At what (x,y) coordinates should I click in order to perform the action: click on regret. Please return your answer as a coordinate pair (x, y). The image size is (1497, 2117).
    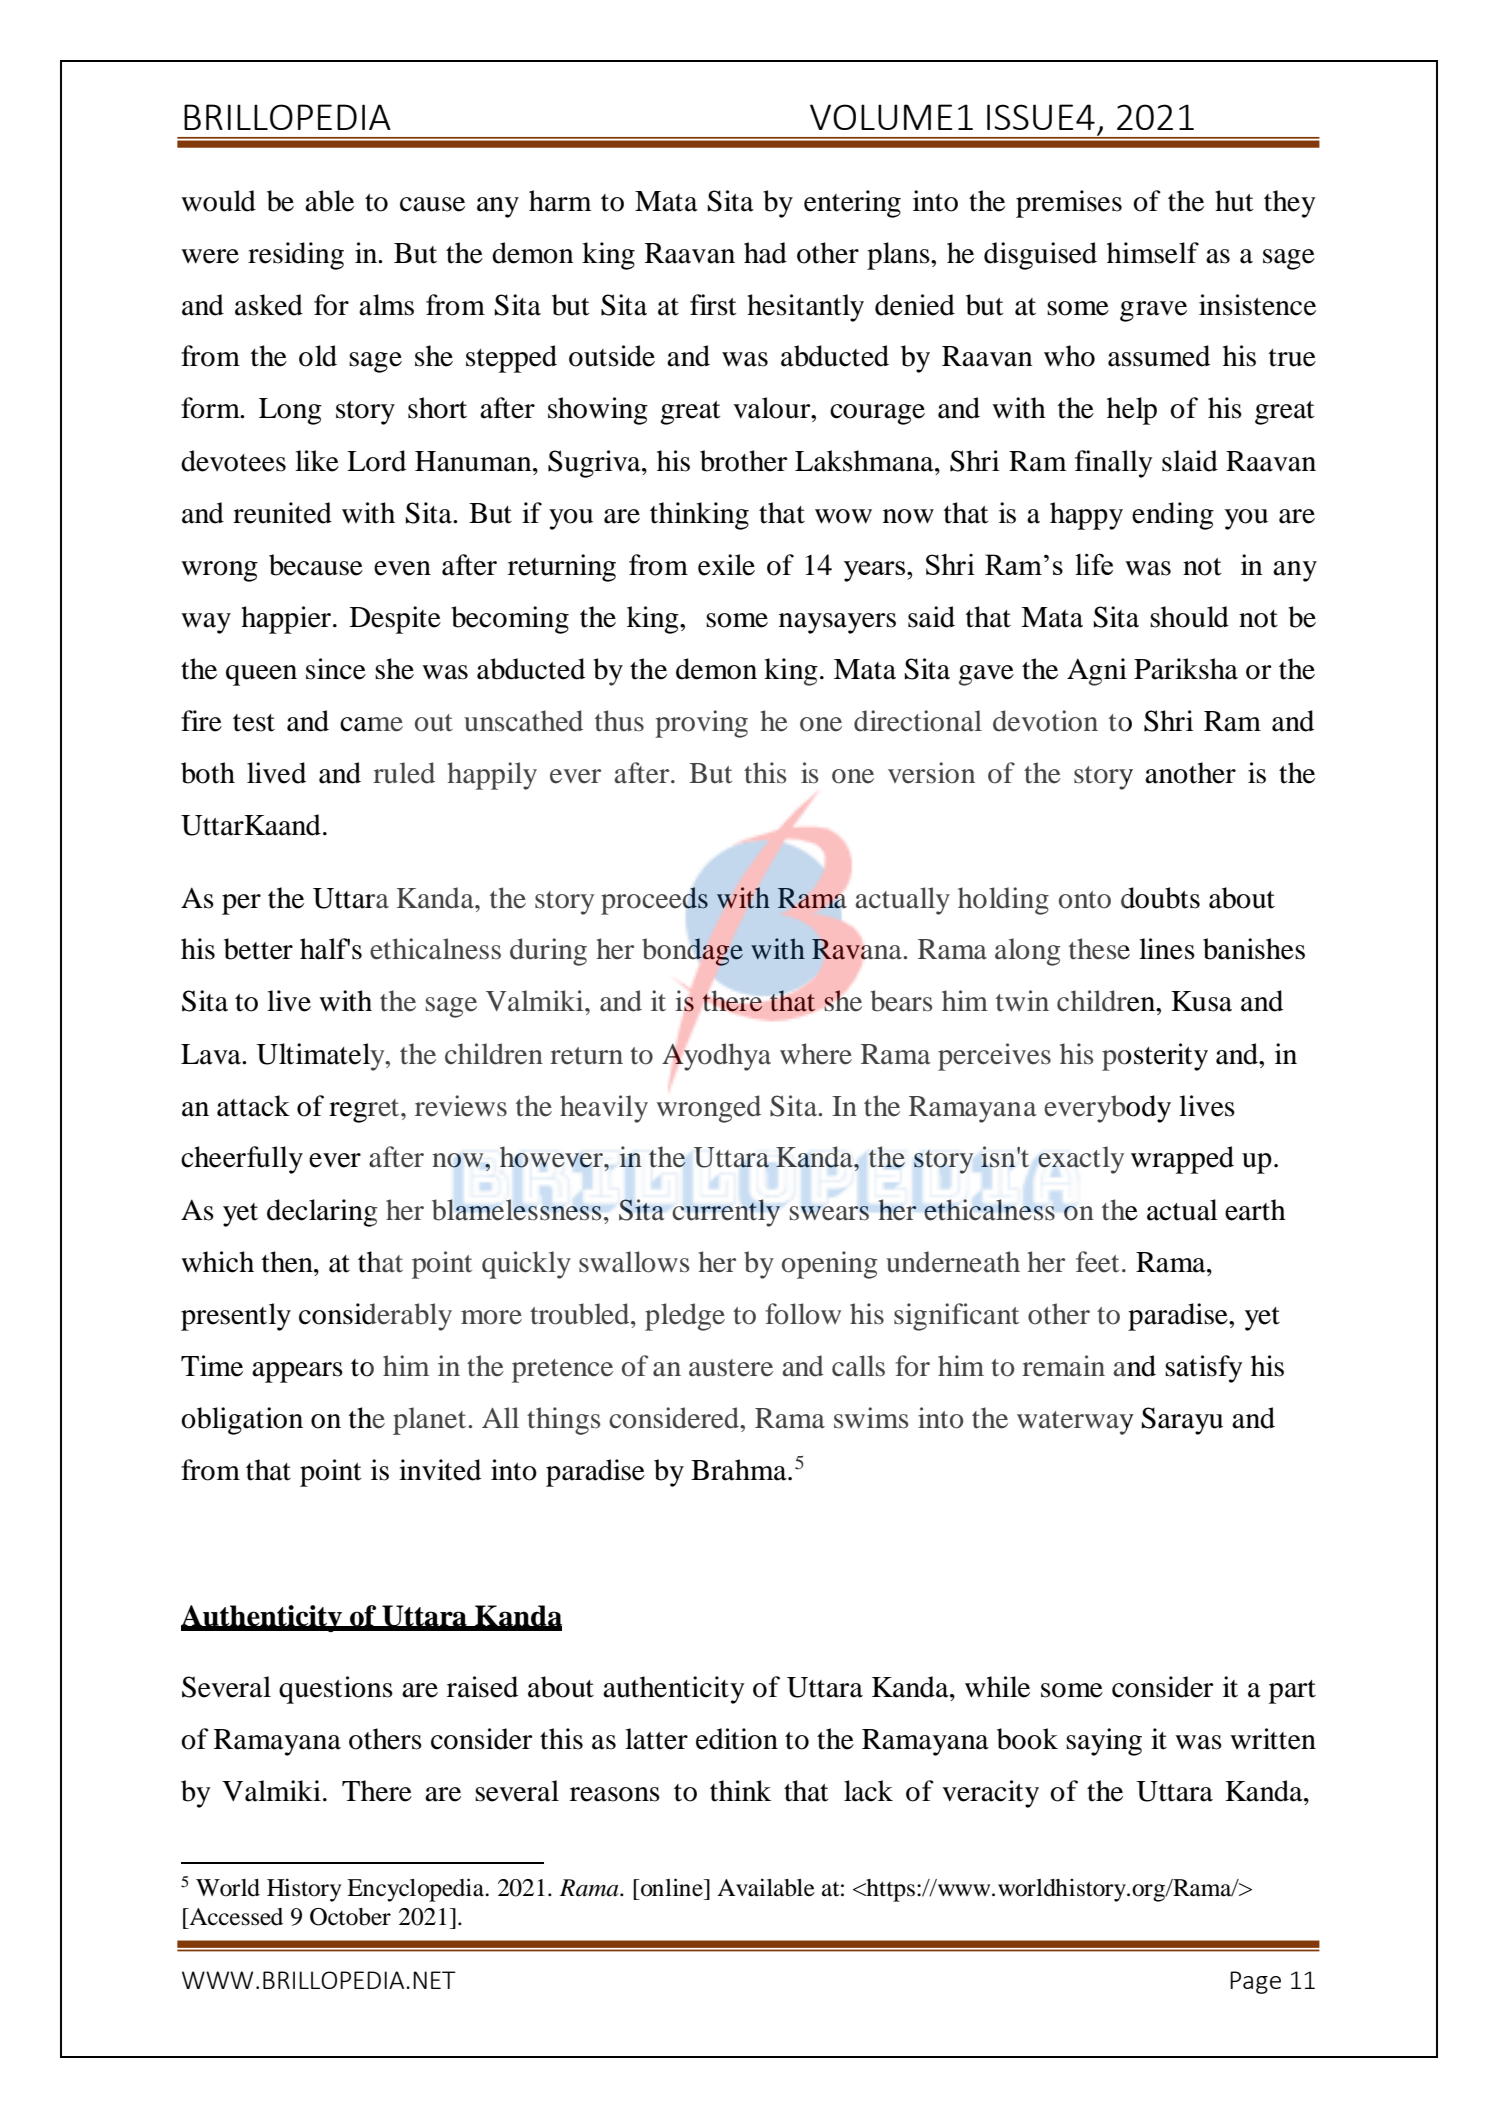
    Looking at the image, I should click on (365, 1111).
